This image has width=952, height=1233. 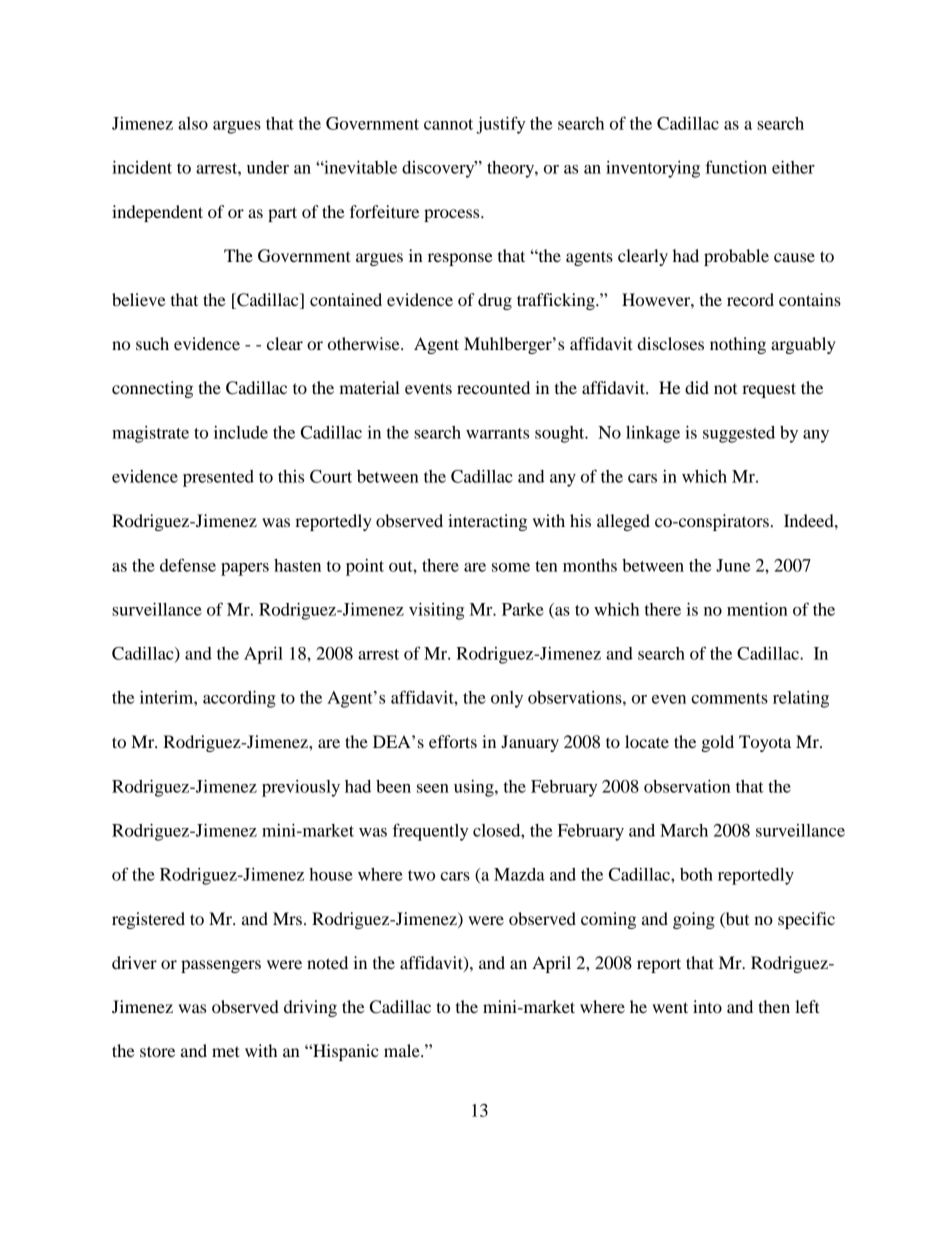 What do you see at coordinates (684, 830) in the image?
I see `March` at bounding box center [684, 830].
